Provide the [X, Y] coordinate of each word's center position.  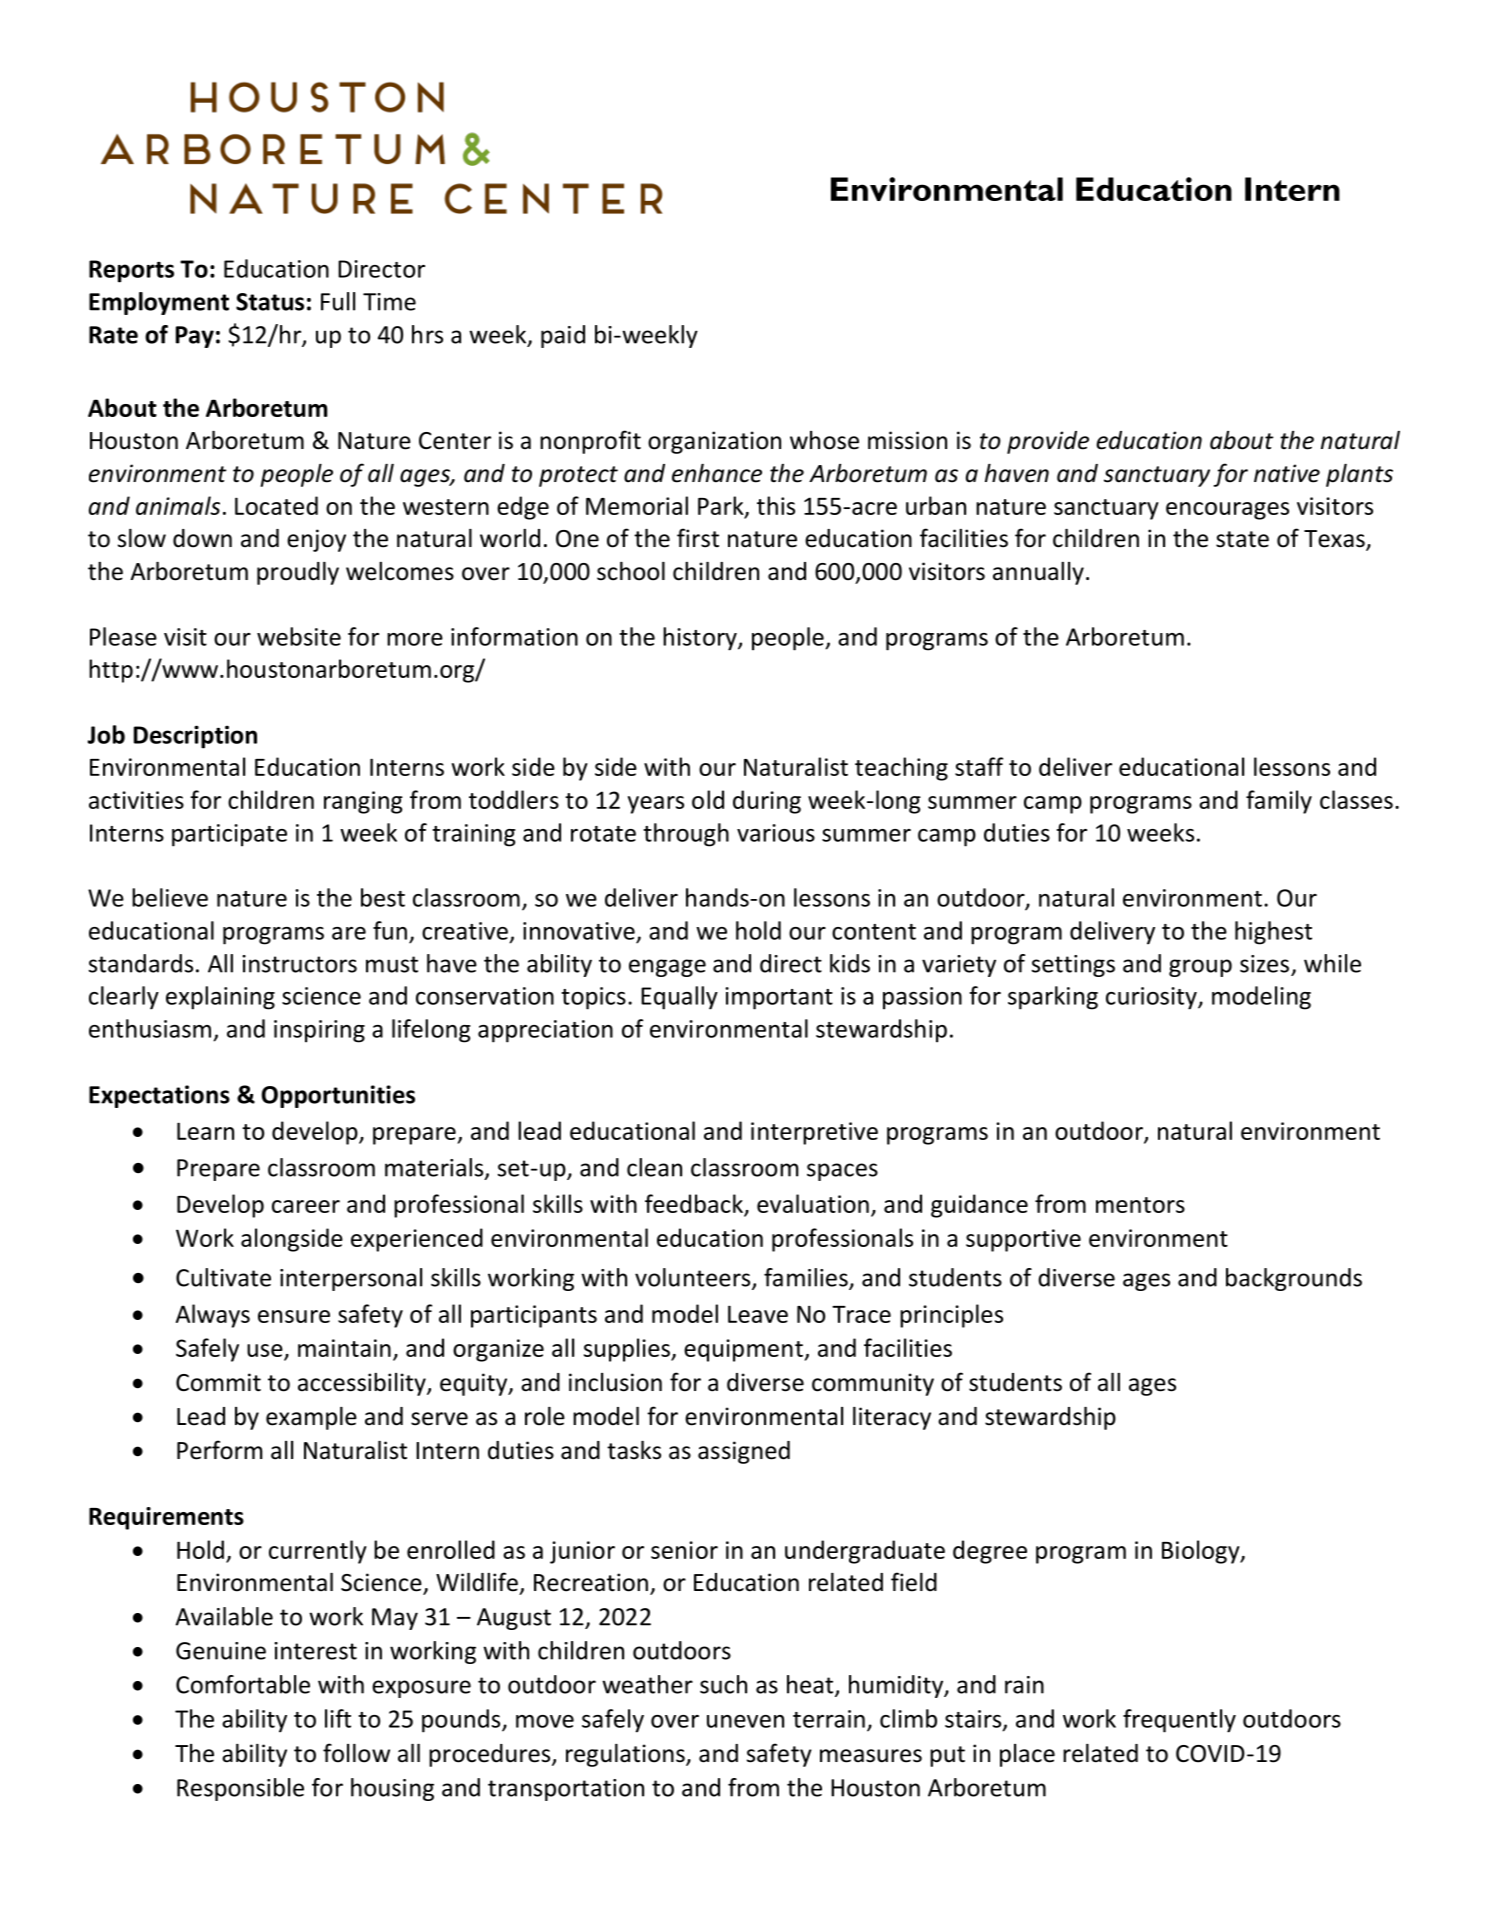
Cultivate [223, 1277]
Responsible [240, 1789]
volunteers [694, 1278]
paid [563, 336]
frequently [1179, 1721]
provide [1048, 442]
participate [229, 835]
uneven [745, 1721]
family [1279, 802]
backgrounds [1294, 1279]
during [767, 802]
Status [270, 302]
